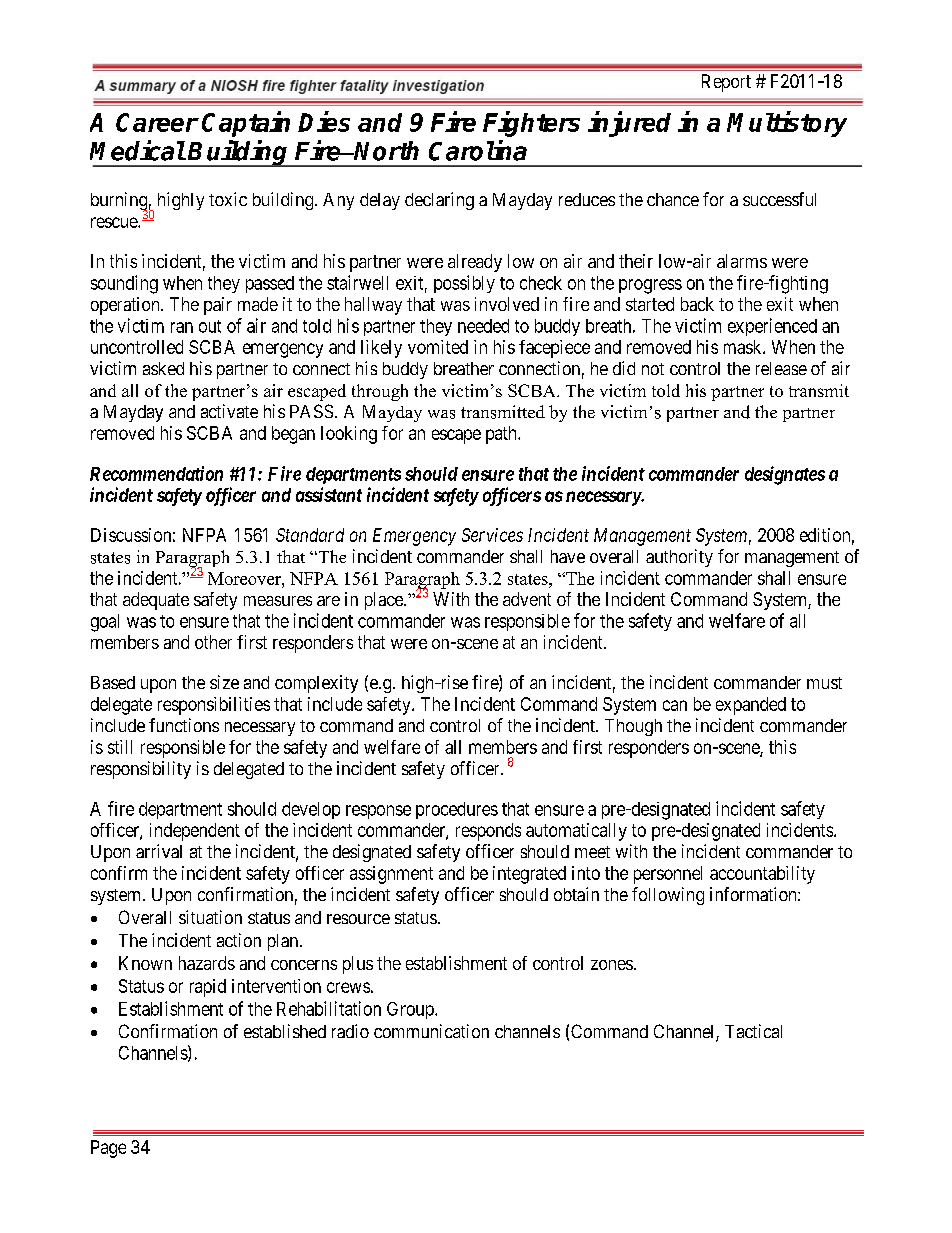  What do you see at coordinates (457, 810) in the screenshot?
I see `procedures` at bounding box center [457, 810].
